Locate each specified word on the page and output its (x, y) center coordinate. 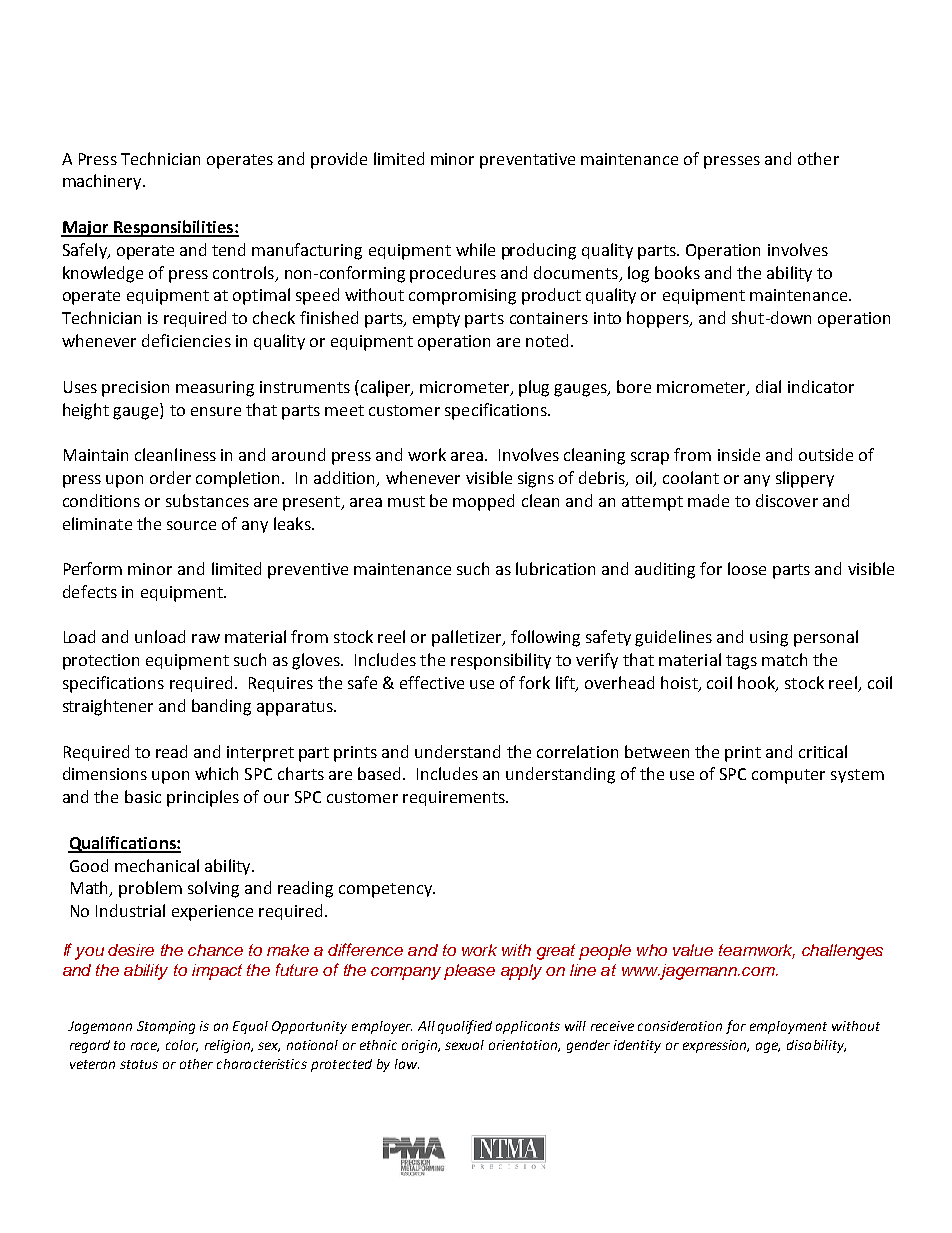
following (545, 638)
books (677, 272)
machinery (103, 182)
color (182, 1046)
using (769, 639)
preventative (527, 161)
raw (206, 638)
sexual (464, 1045)
